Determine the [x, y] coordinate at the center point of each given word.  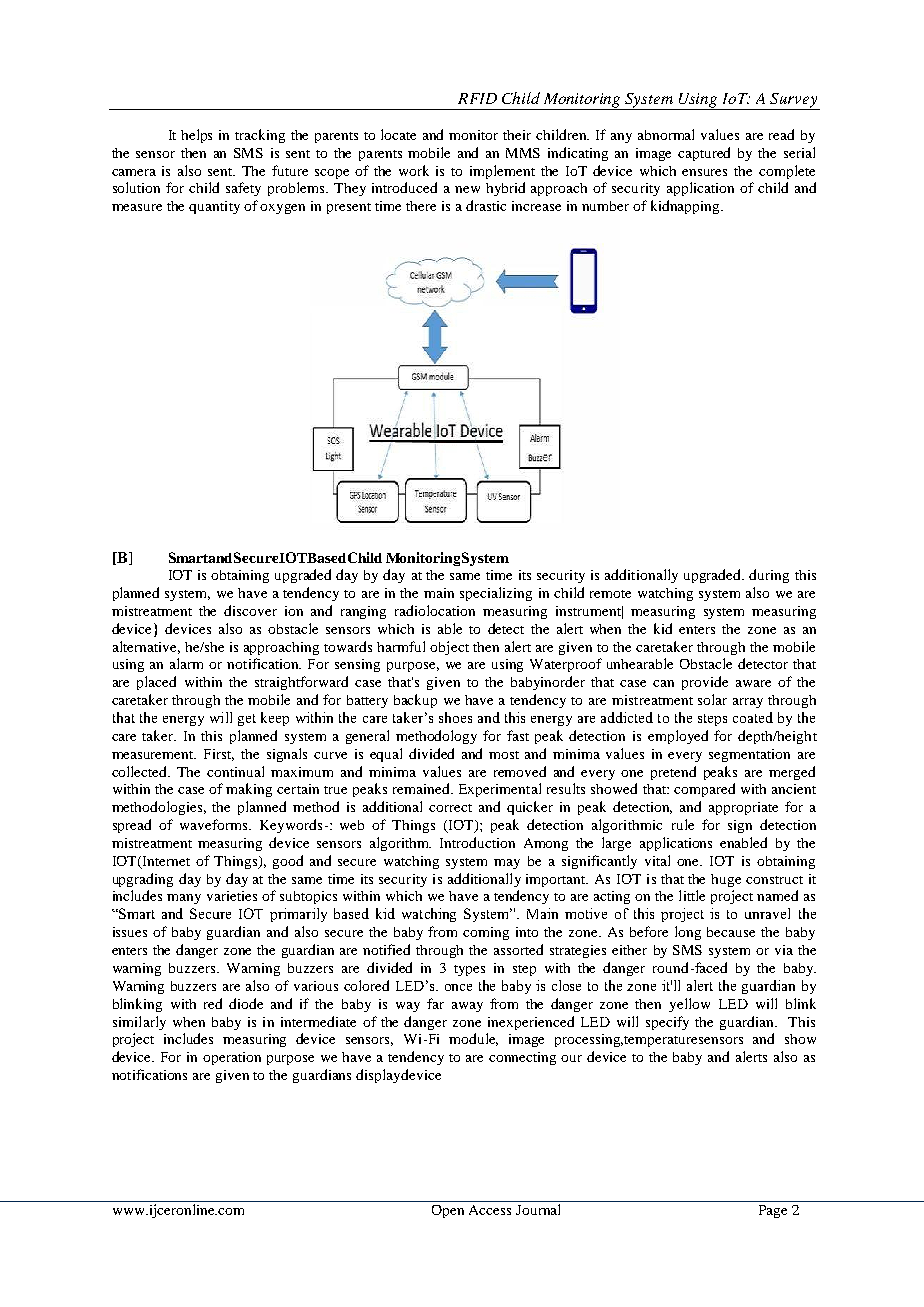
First [219, 755]
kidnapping [686, 207]
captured [704, 154]
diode [246, 1003]
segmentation [749, 755]
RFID [477, 98]
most [504, 755]
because [731, 932]
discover [250, 610]
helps [196, 136]
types [469, 970]
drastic [486, 205]
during [769, 576]
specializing [496, 594]
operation [232, 1058]
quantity [214, 207]
